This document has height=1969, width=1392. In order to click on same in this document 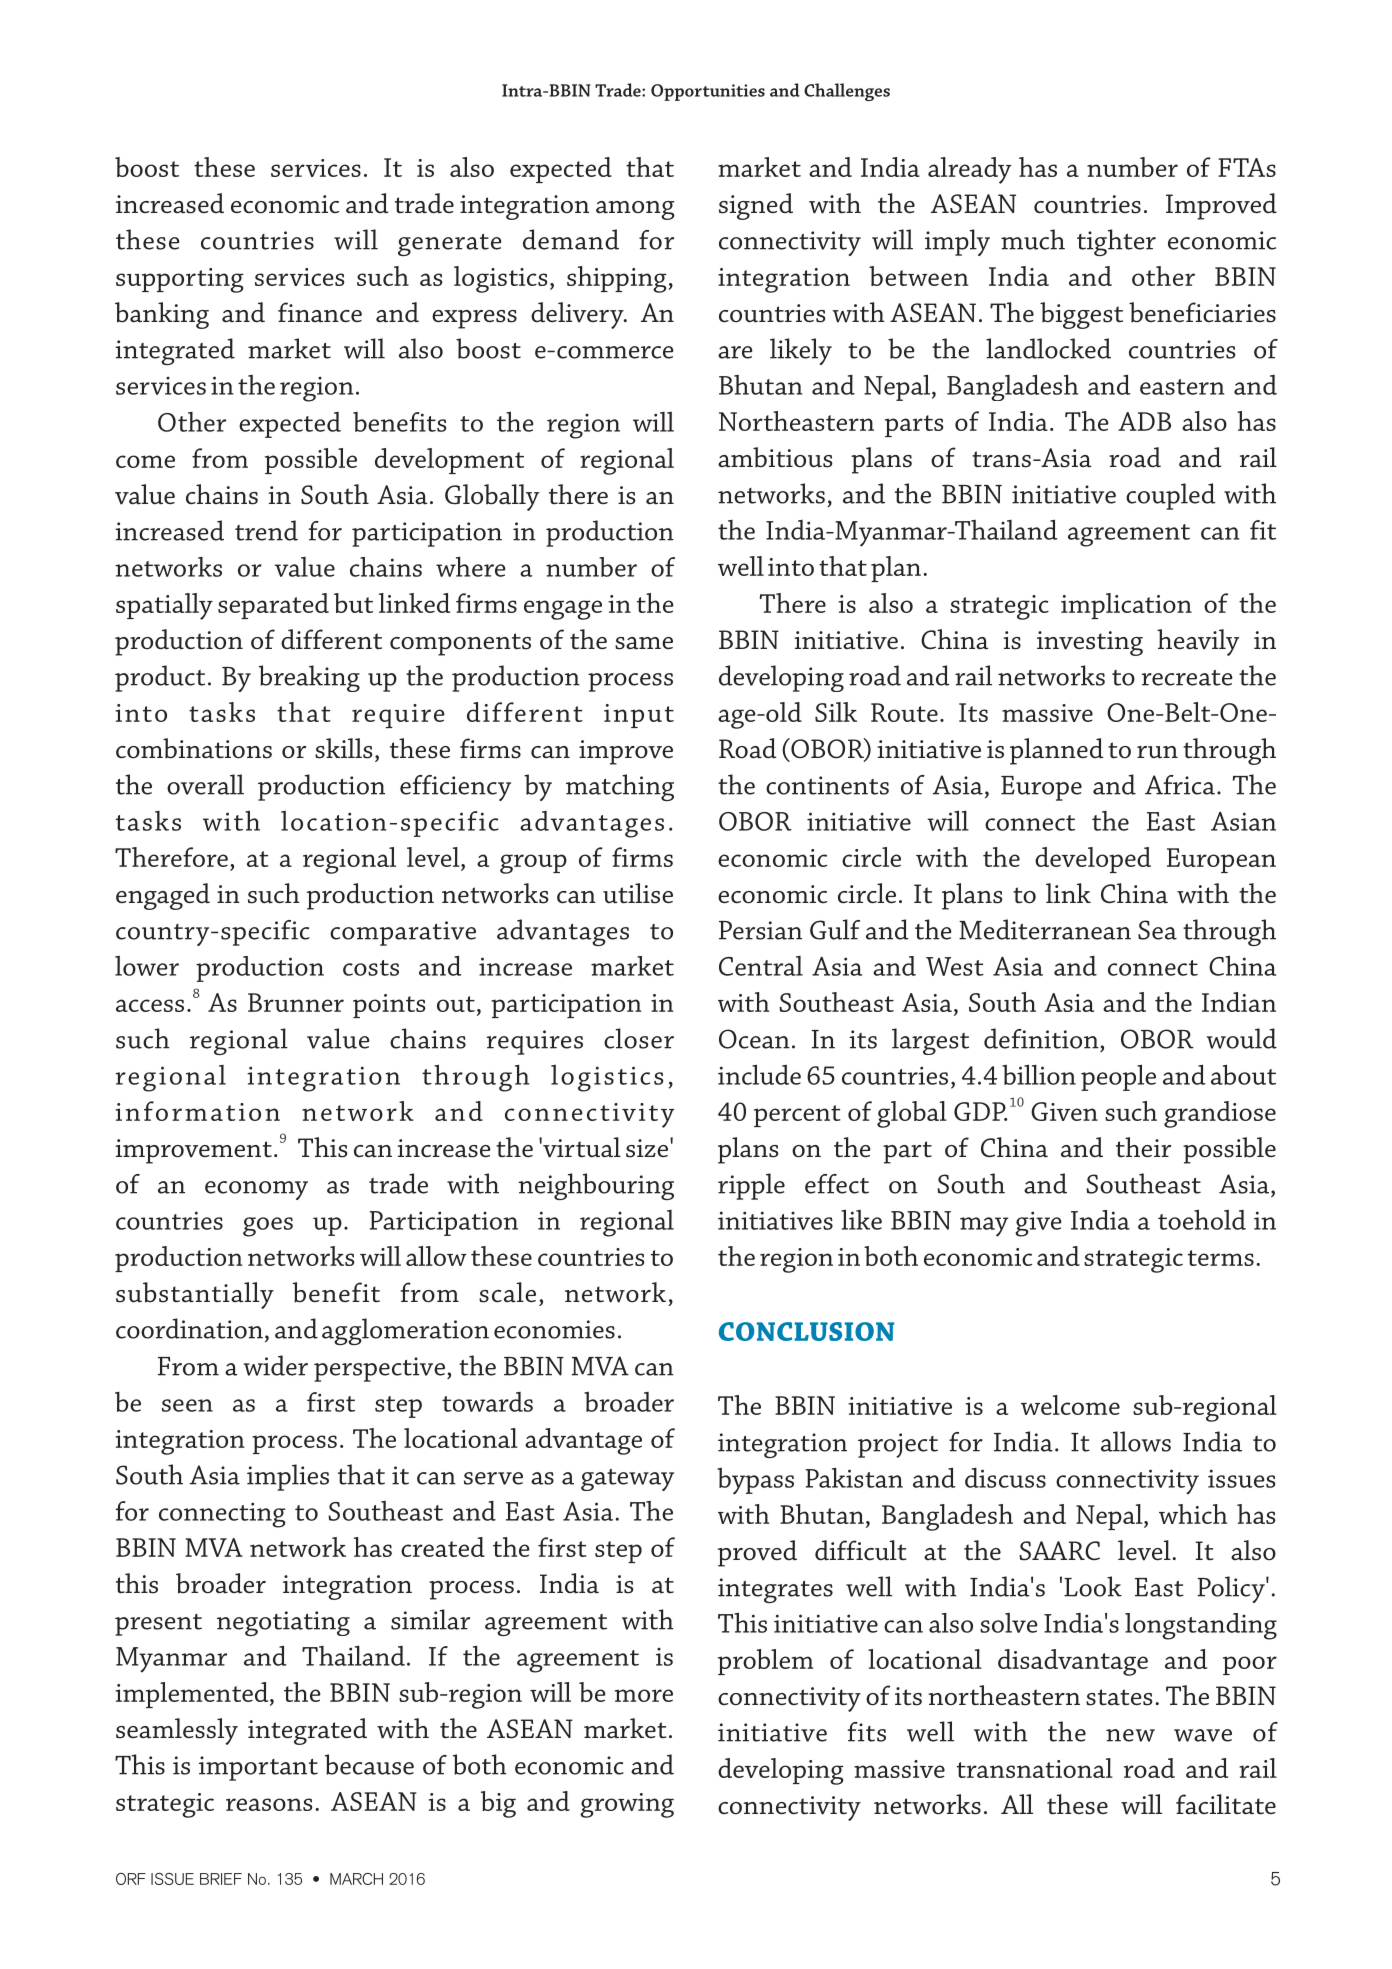, I will do `click(644, 643)`.
